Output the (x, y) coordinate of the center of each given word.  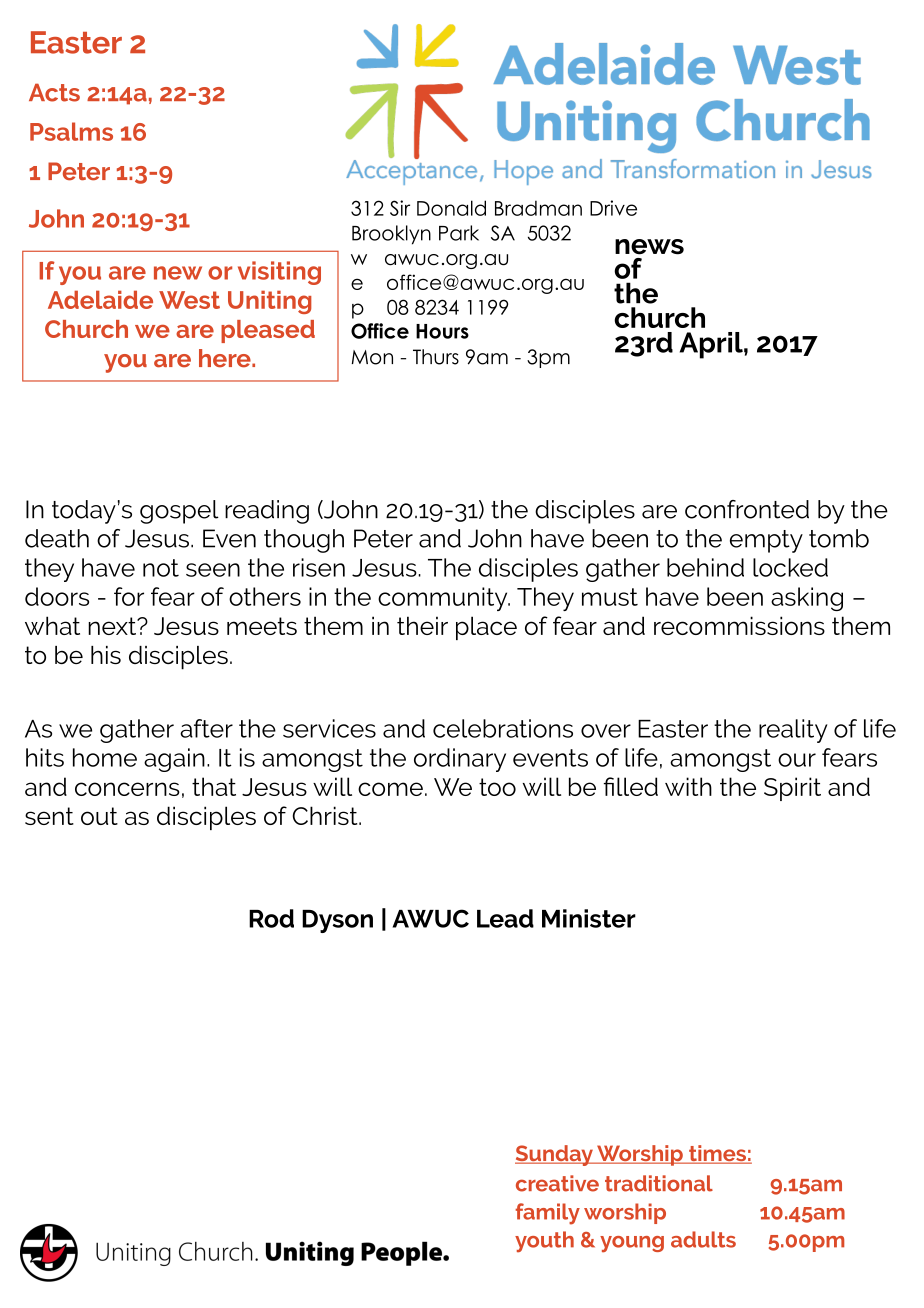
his (106, 655)
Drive (613, 208)
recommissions (739, 625)
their (422, 625)
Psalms (71, 131)
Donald (451, 208)
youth (544, 1242)
